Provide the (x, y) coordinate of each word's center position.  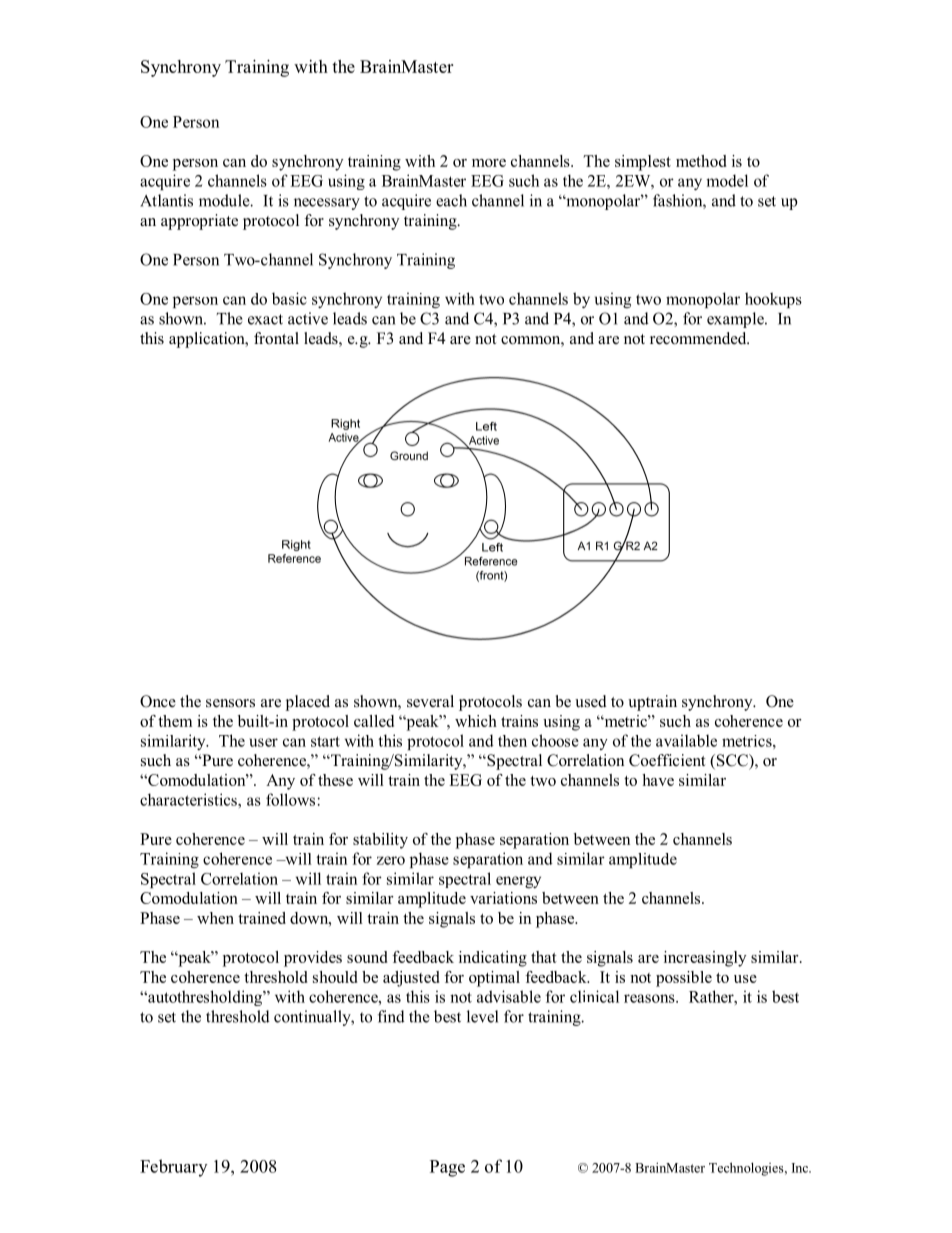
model (727, 180)
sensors (230, 703)
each (451, 200)
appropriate (199, 222)
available (686, 740)
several (430, 701)
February (173, 1168)
